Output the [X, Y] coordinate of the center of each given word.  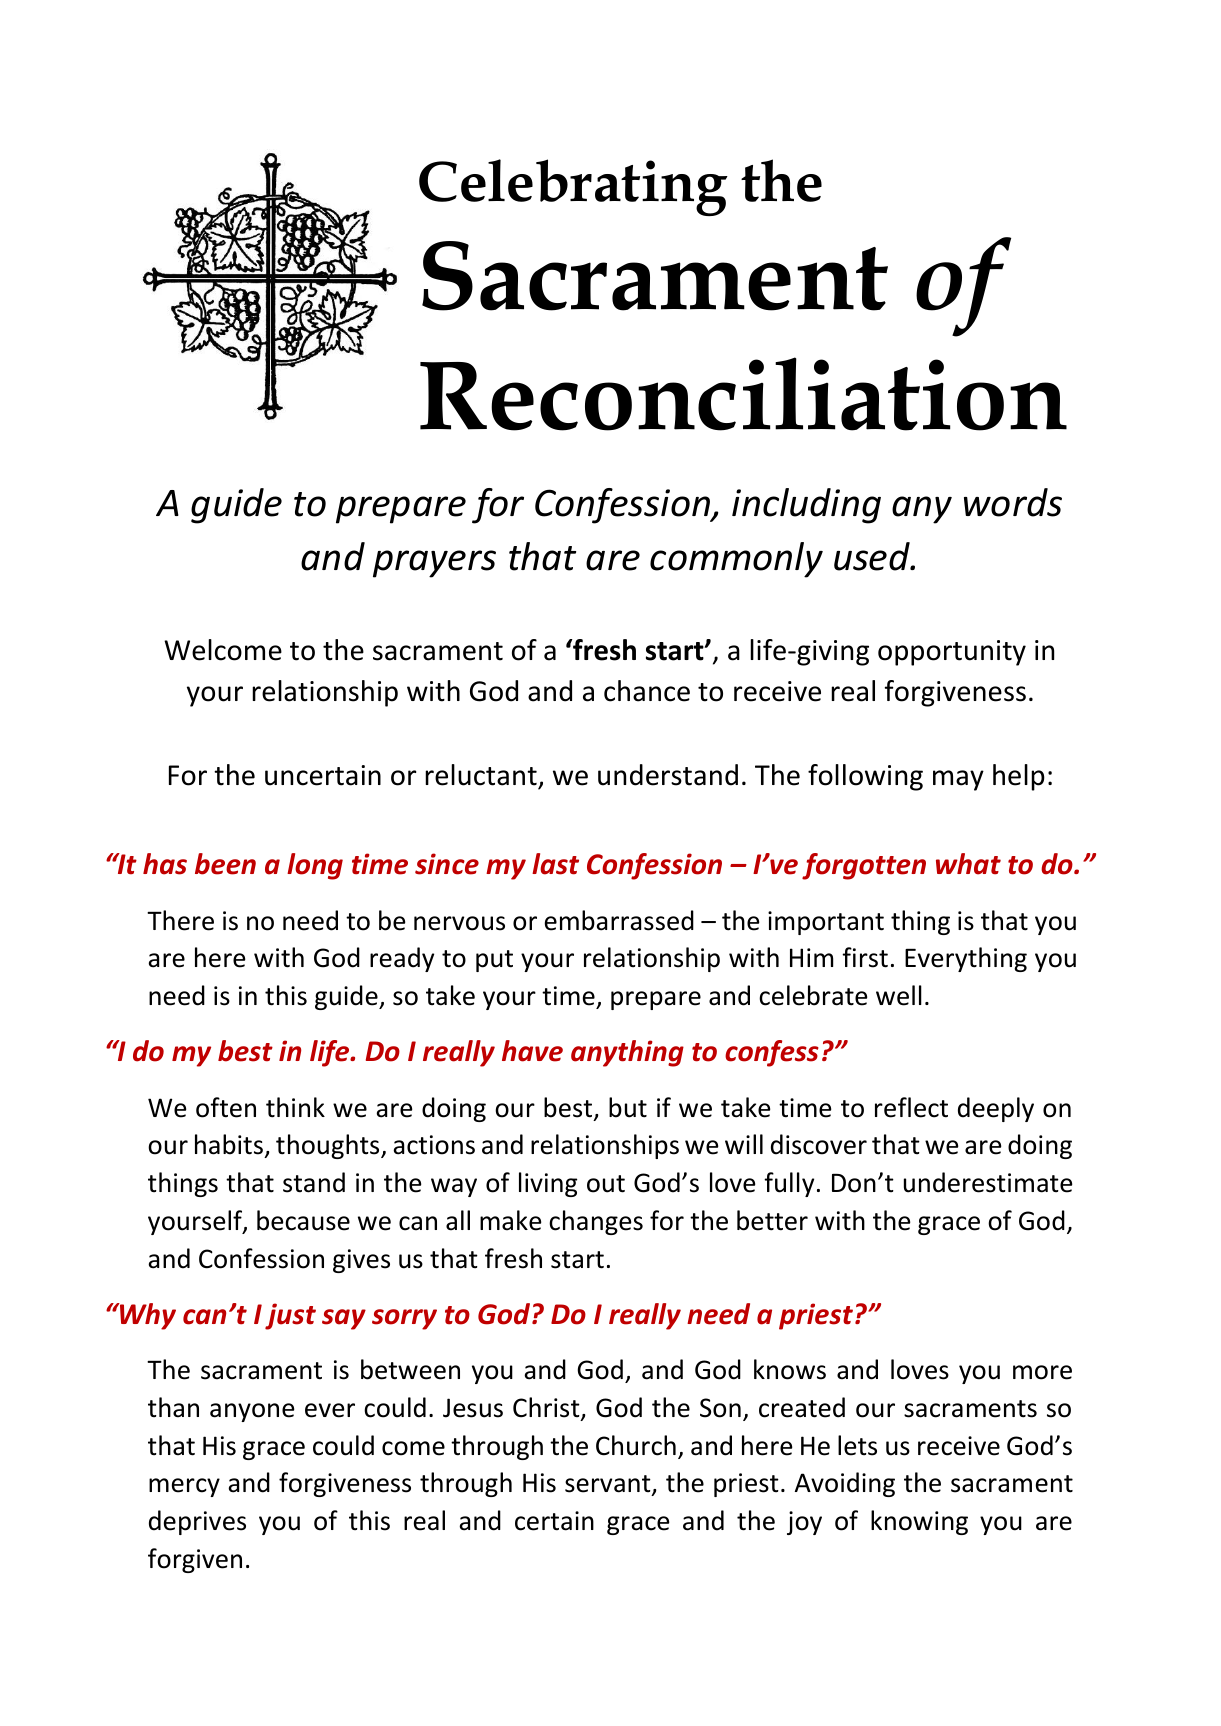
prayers [434, 564]
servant [609, 1485]
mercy [184, 1487]
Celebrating [573, 187]
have [532, 1051]
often [226, 1107]
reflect [911, 1107]
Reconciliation [743, 394]
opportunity [952, 653]
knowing [919, 1522]
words [1013, 502]
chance [647, 691]
